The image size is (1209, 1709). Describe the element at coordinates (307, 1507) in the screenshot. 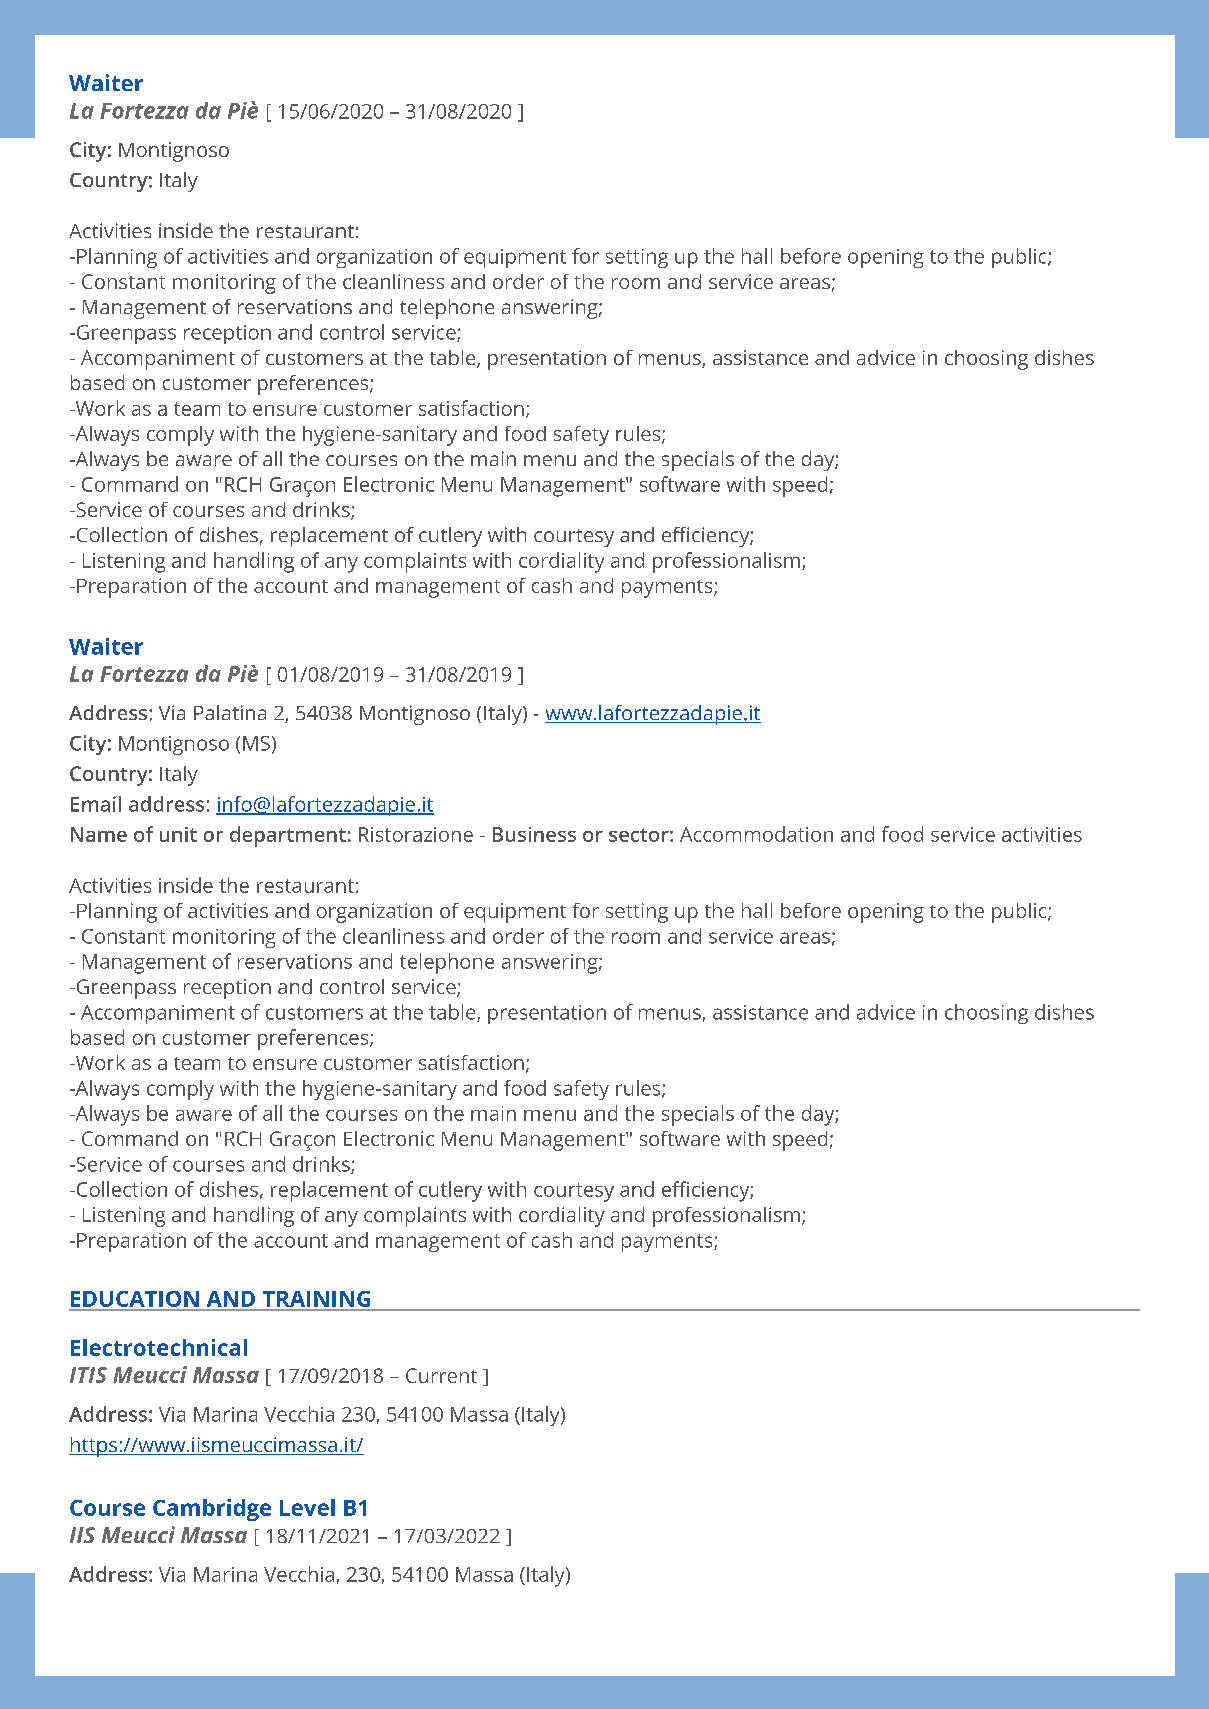

I see `Level` at that location.
